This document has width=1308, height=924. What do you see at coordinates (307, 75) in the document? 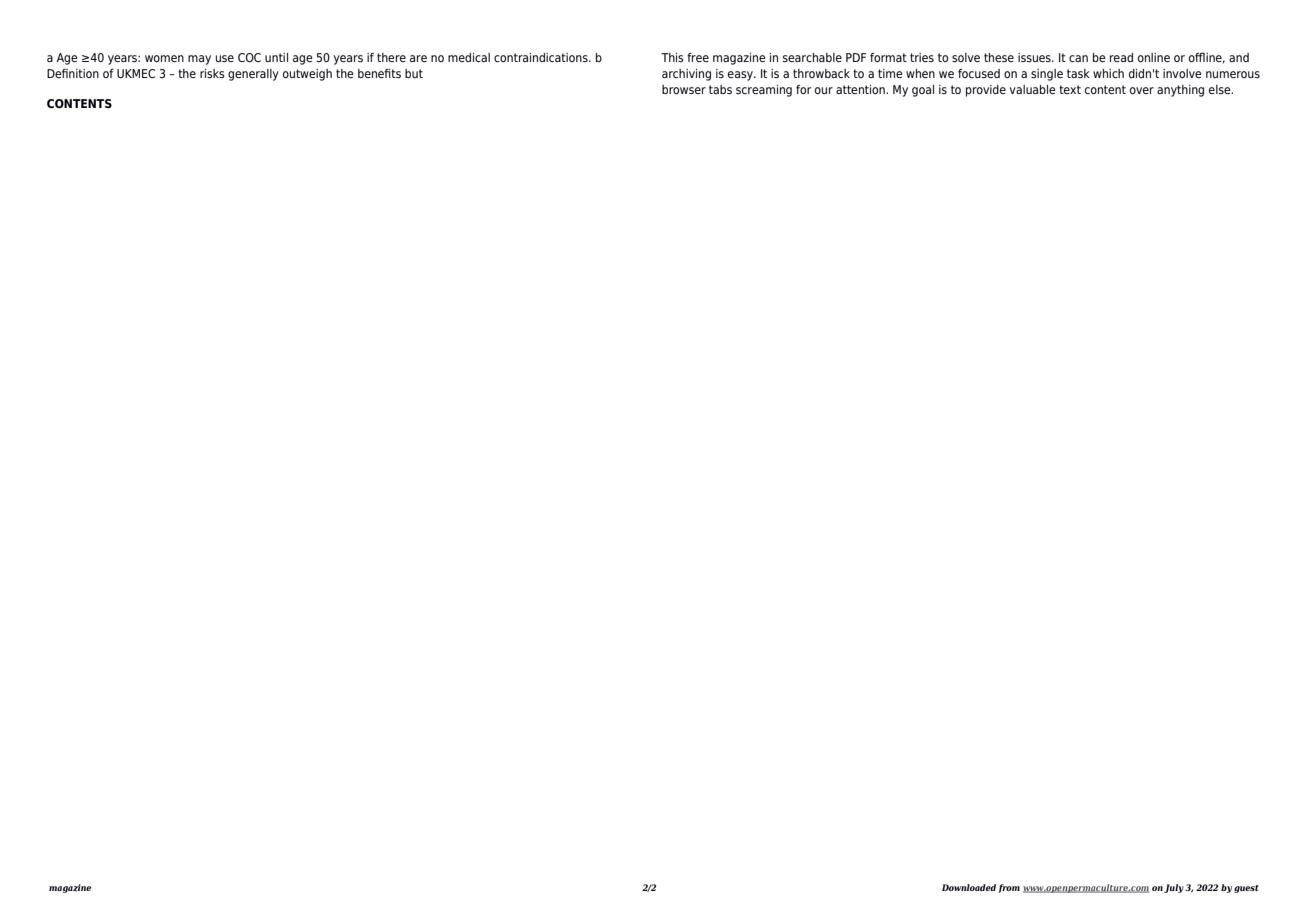
I see `outweigh` at bounding box center [307, 75].
